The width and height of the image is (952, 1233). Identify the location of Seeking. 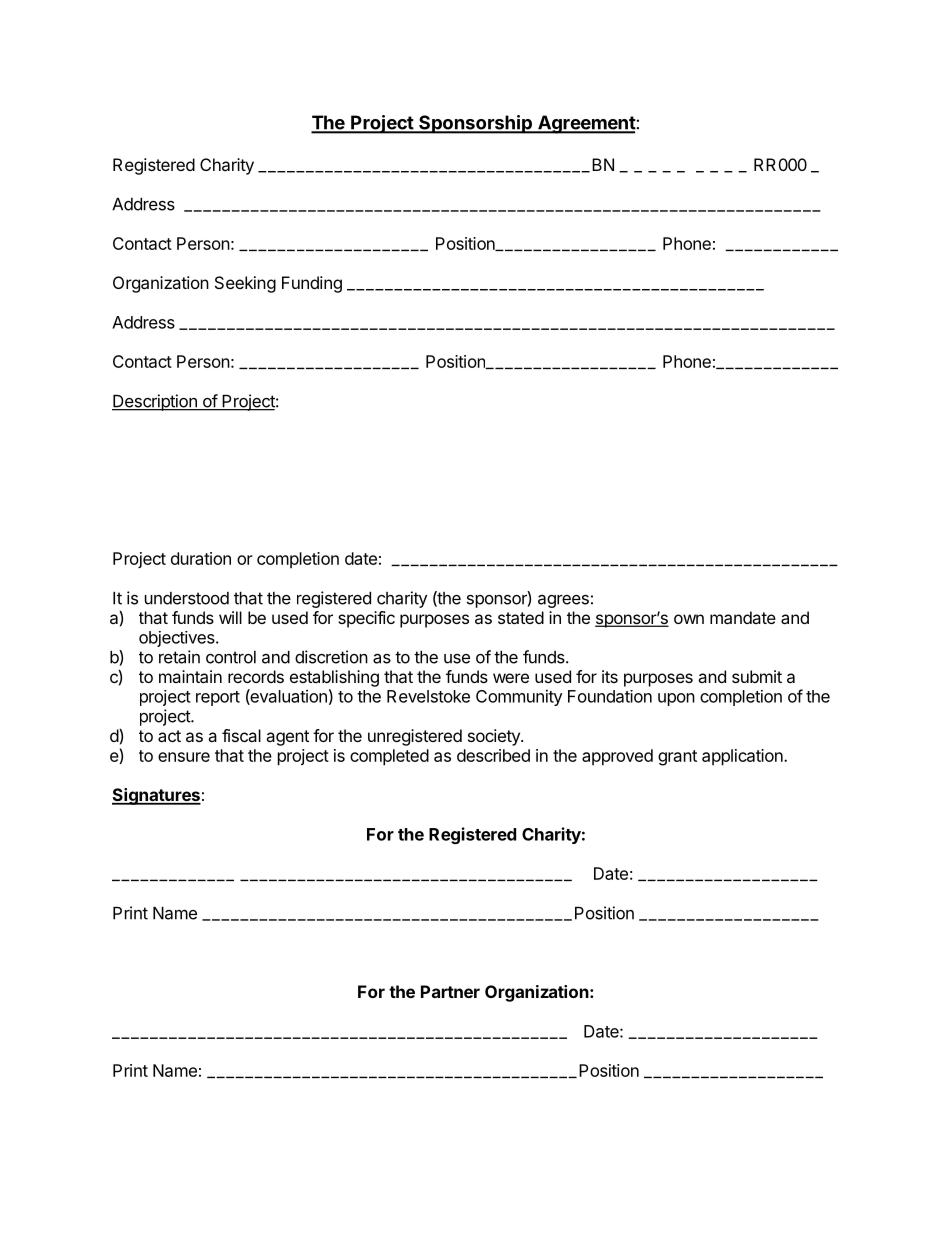
(245, 284).
